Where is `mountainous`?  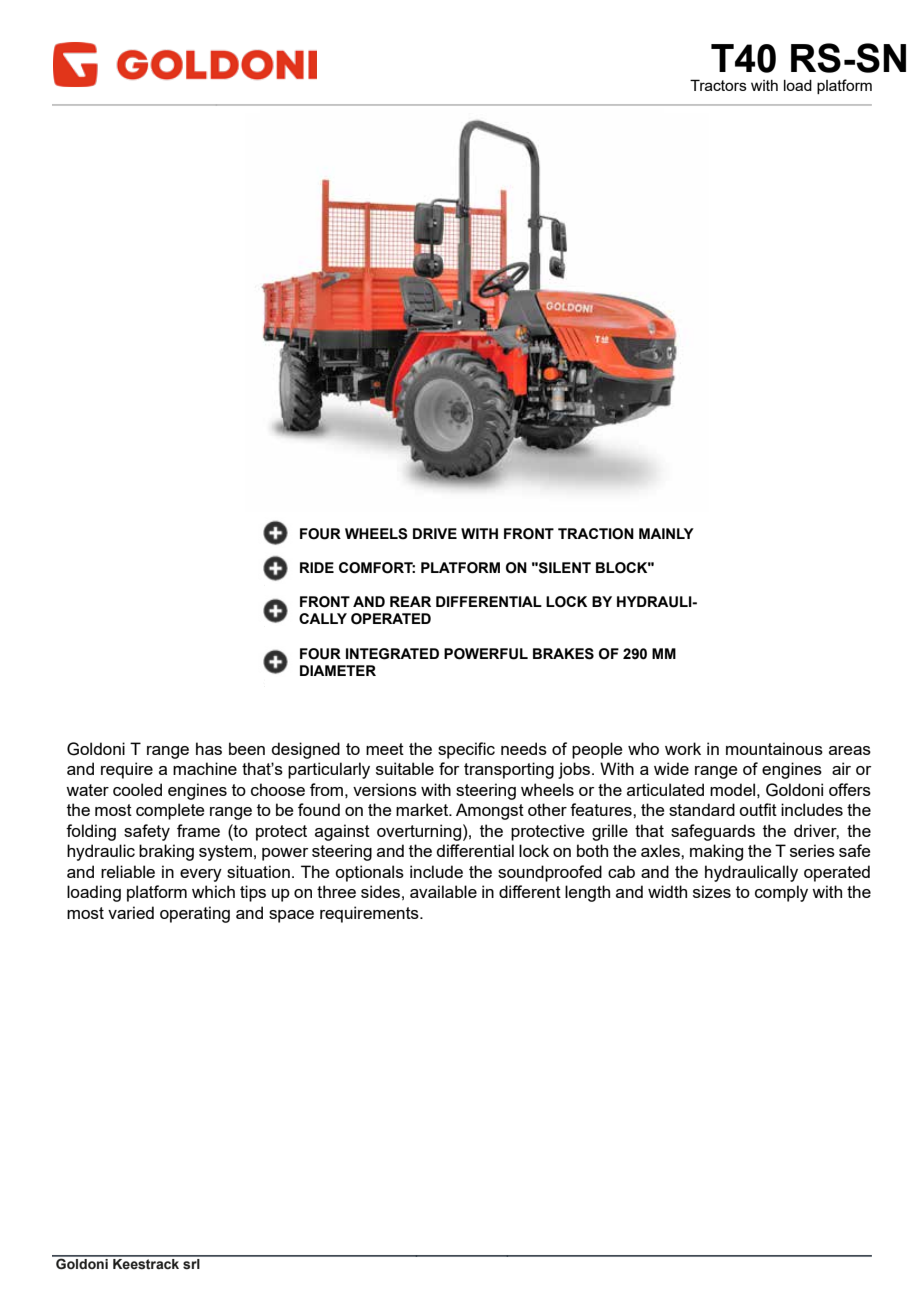 mountainous is located at coordinates (774, 748).
